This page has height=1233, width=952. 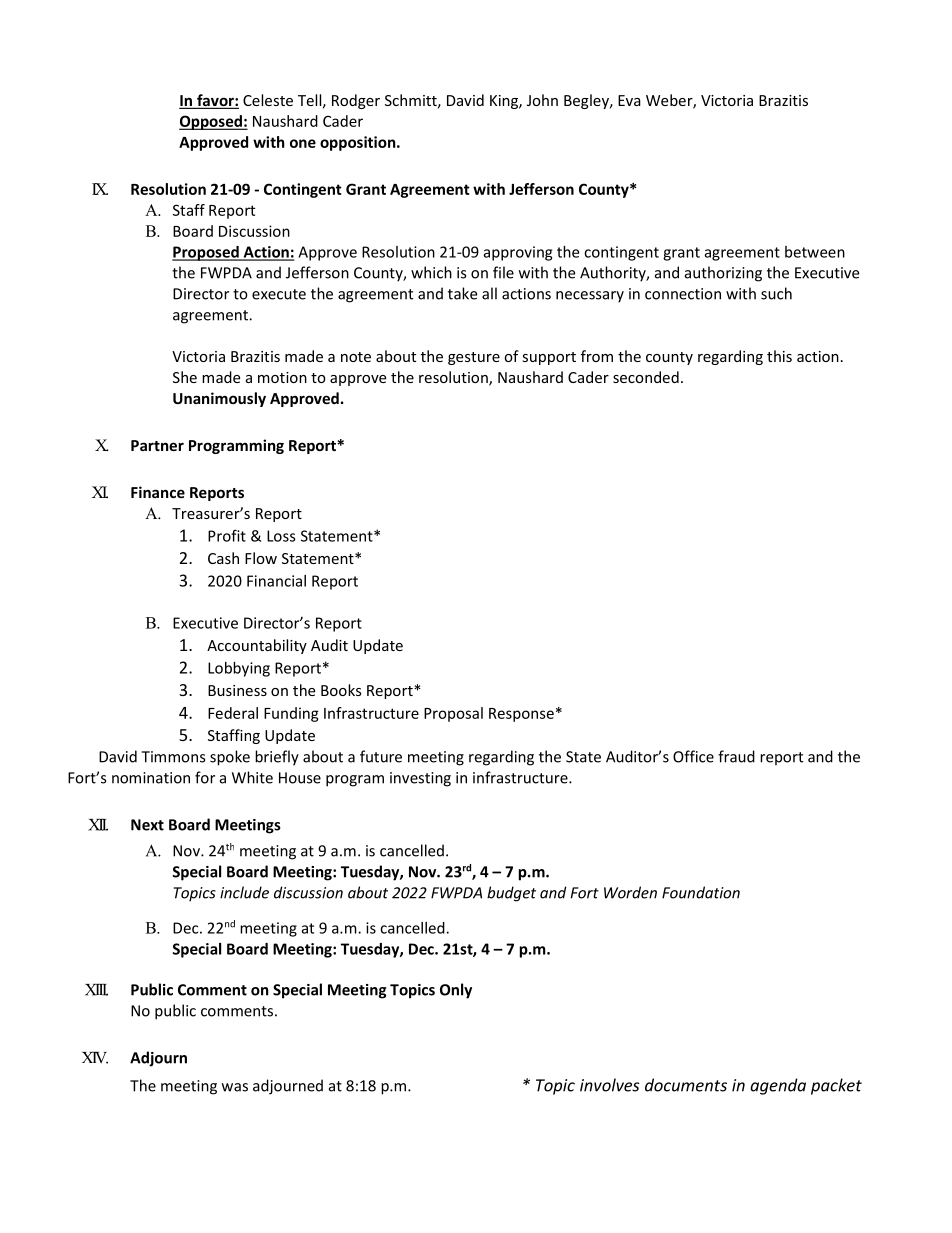 I want to click on Eva, so click(x=629, y=100).
